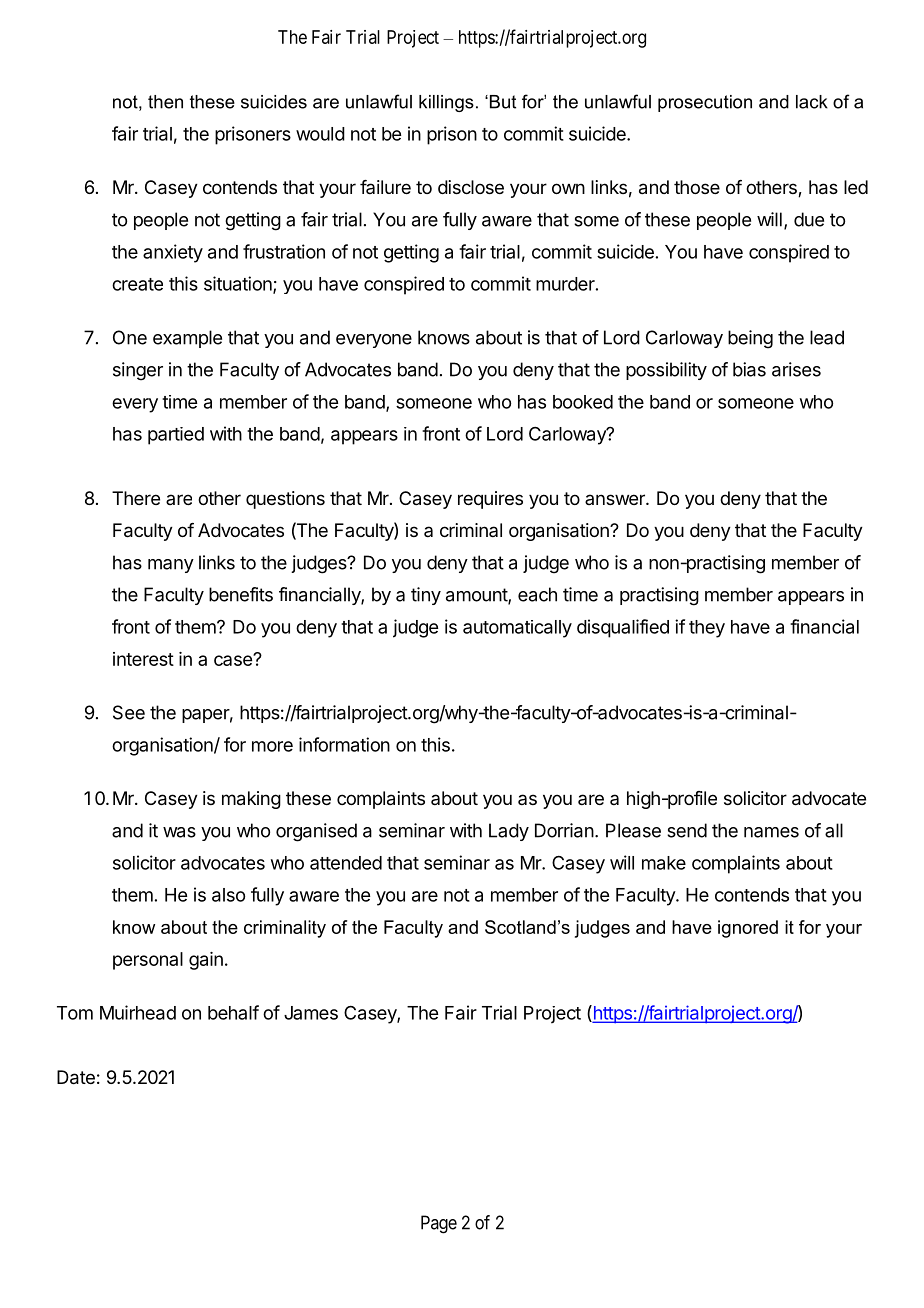 This screenshot has width=924, height=1308. I want to click on singer, so click(138, 371).
